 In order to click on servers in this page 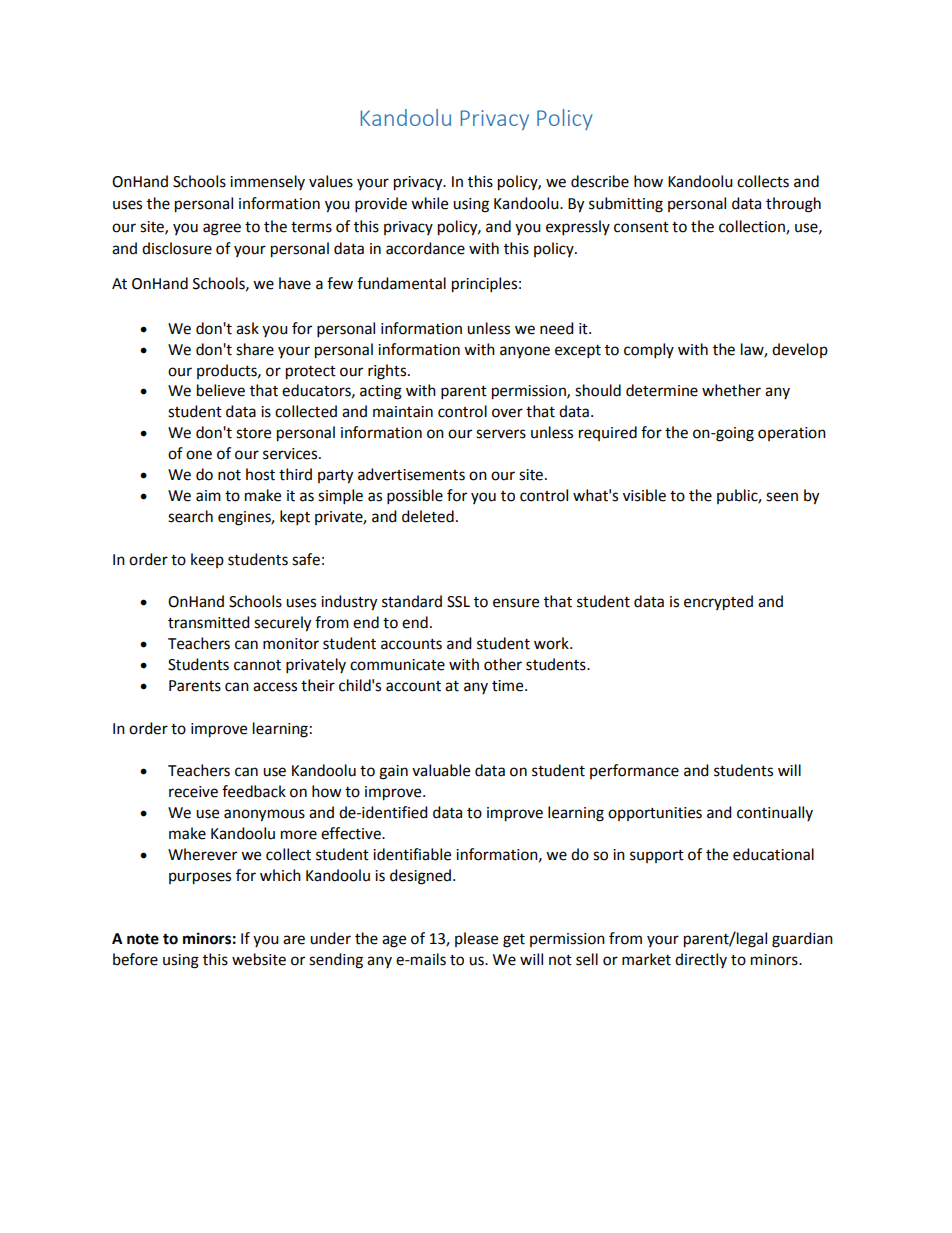, I will do `click(501, 434)`.
